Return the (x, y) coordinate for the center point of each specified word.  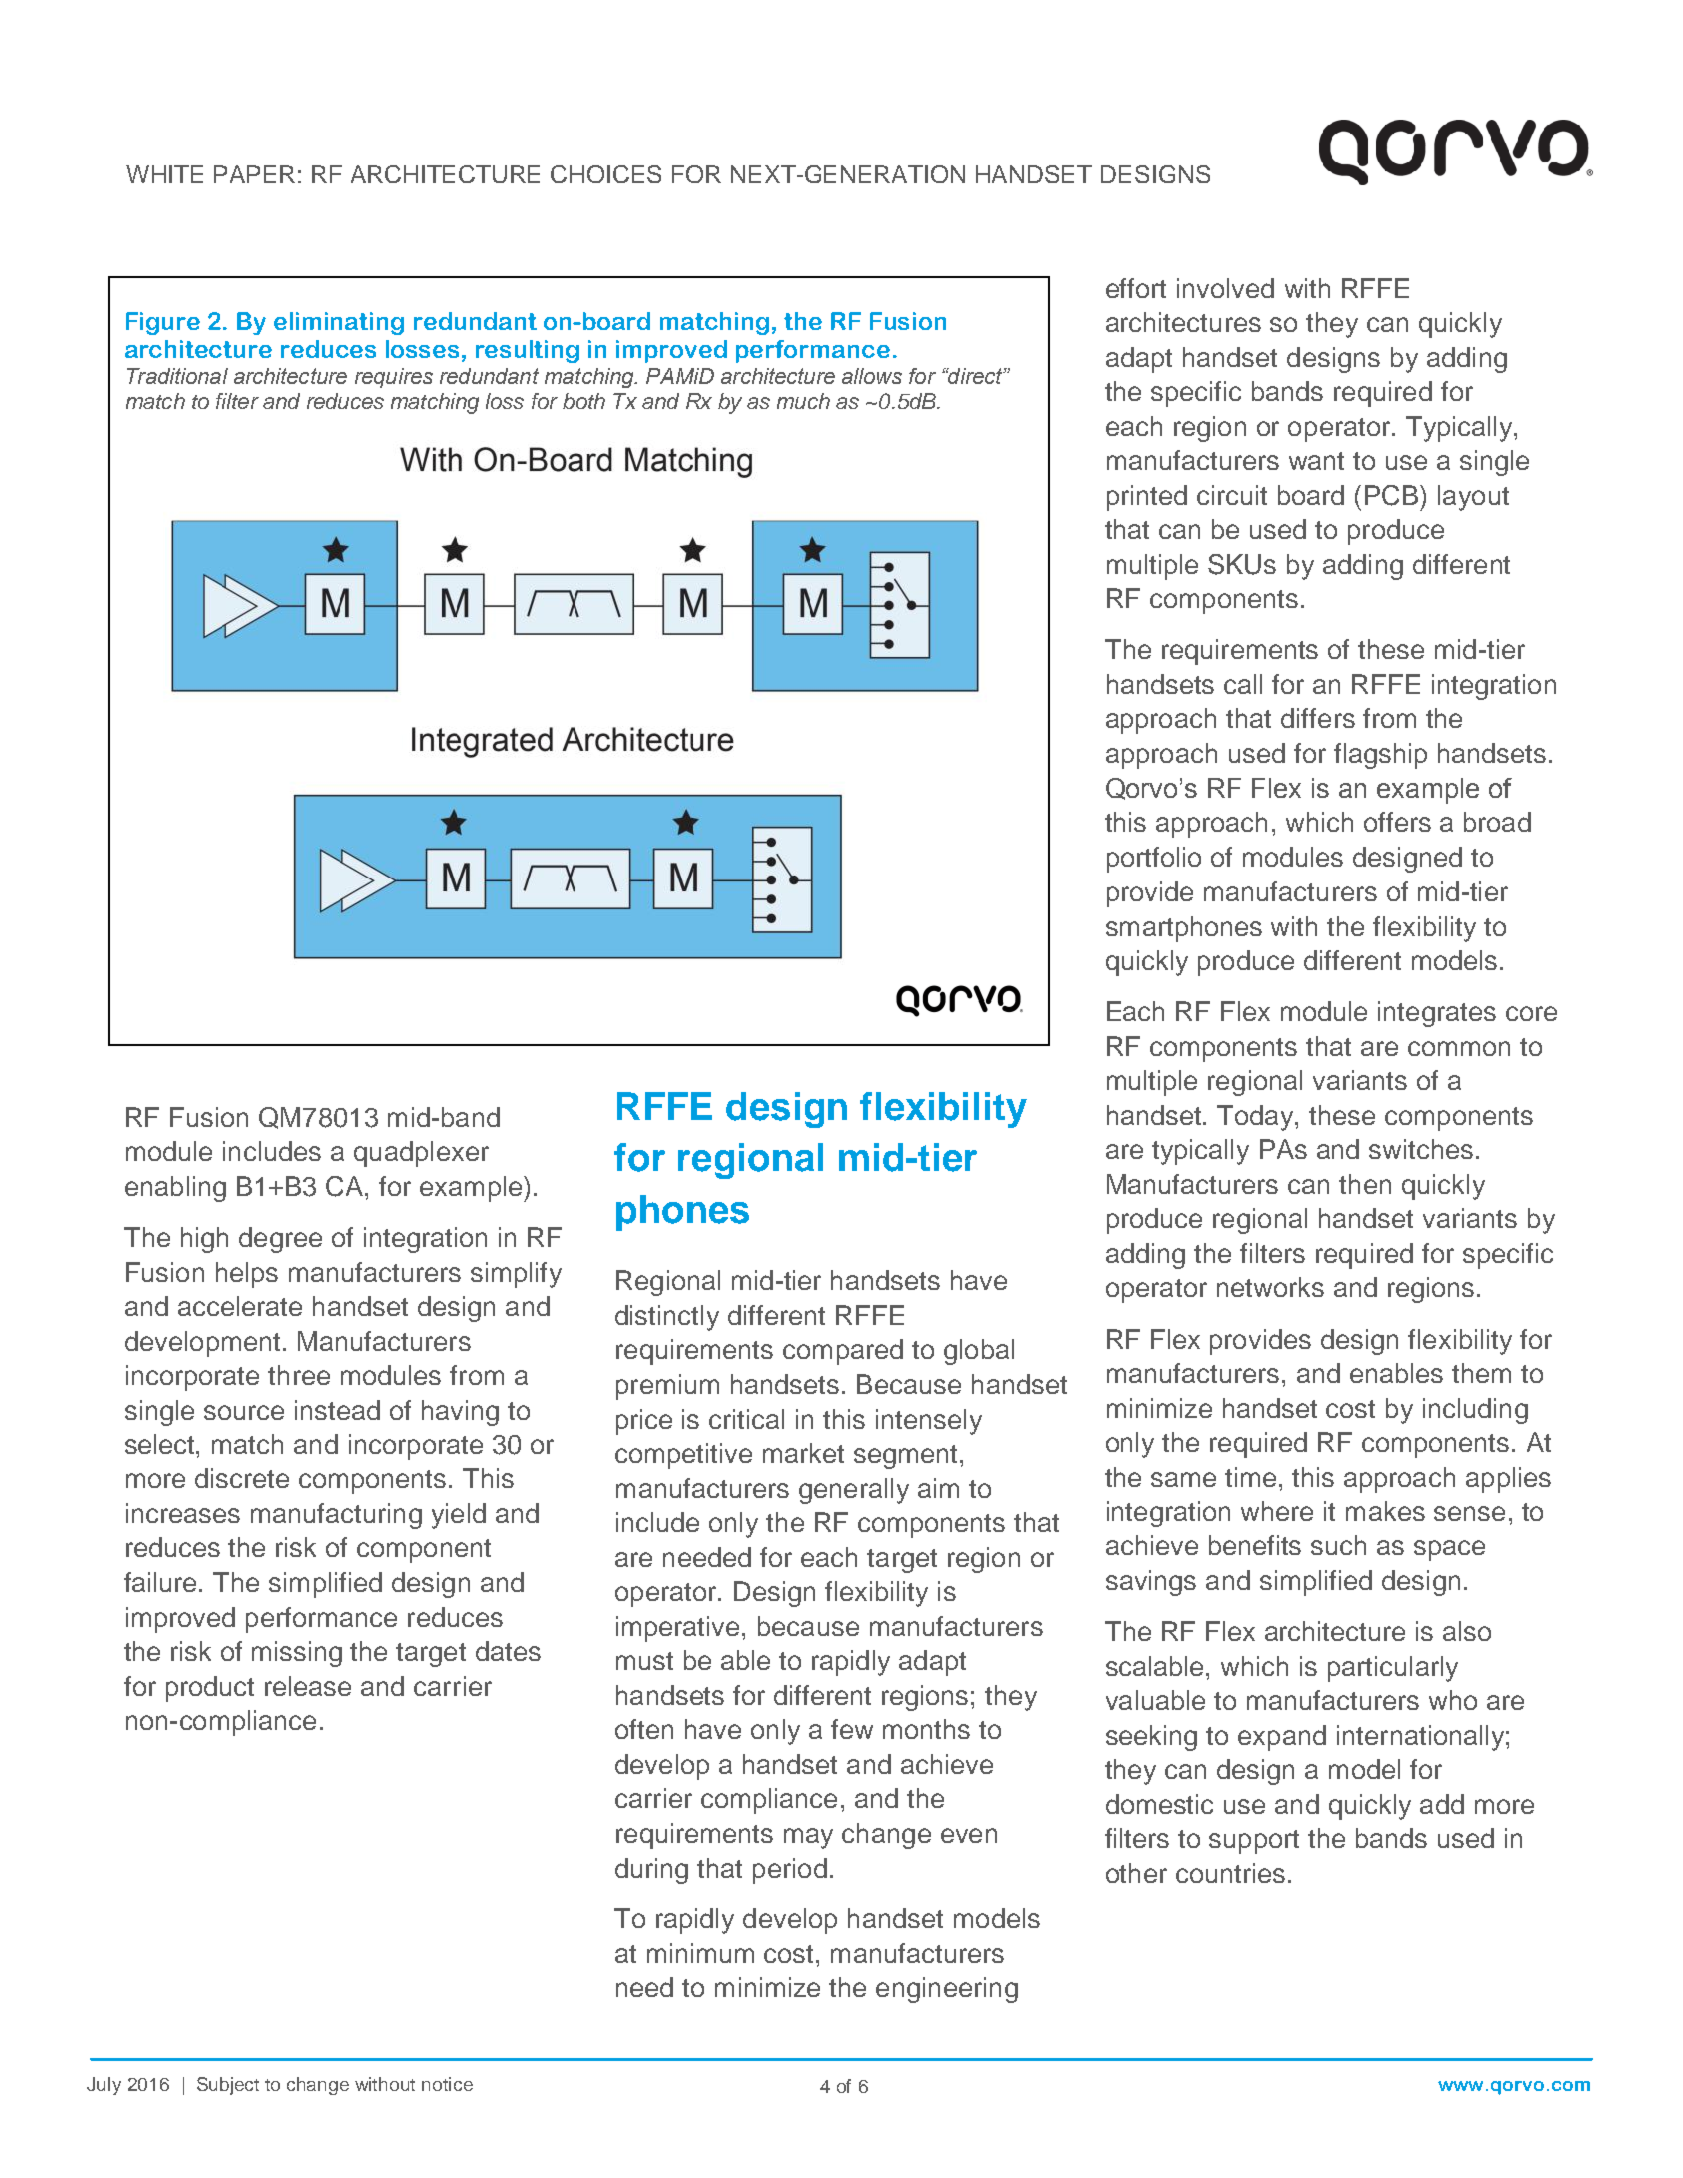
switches (1421, 1149)
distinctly (667, 1318)
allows (872, 376)
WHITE (164, 174)
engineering (947, 1990)
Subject (228, 2086)
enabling (175, 1189)
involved (1225, 288)
